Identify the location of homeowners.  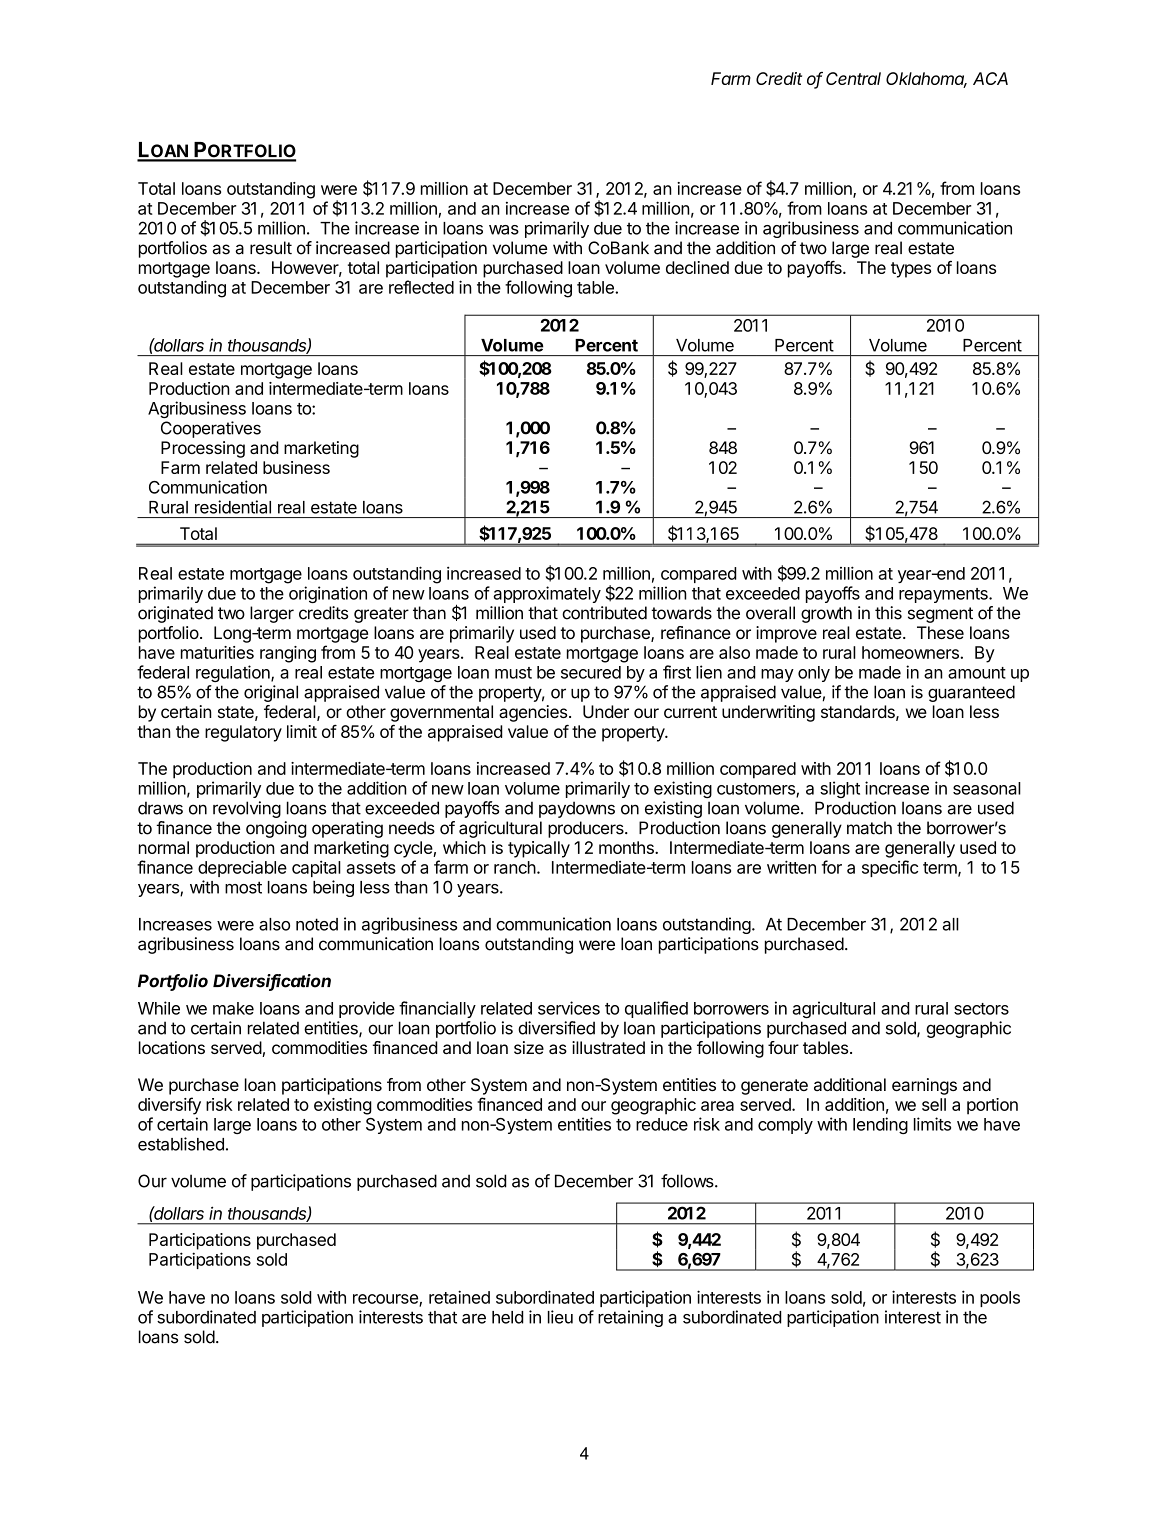
(911, 652).
